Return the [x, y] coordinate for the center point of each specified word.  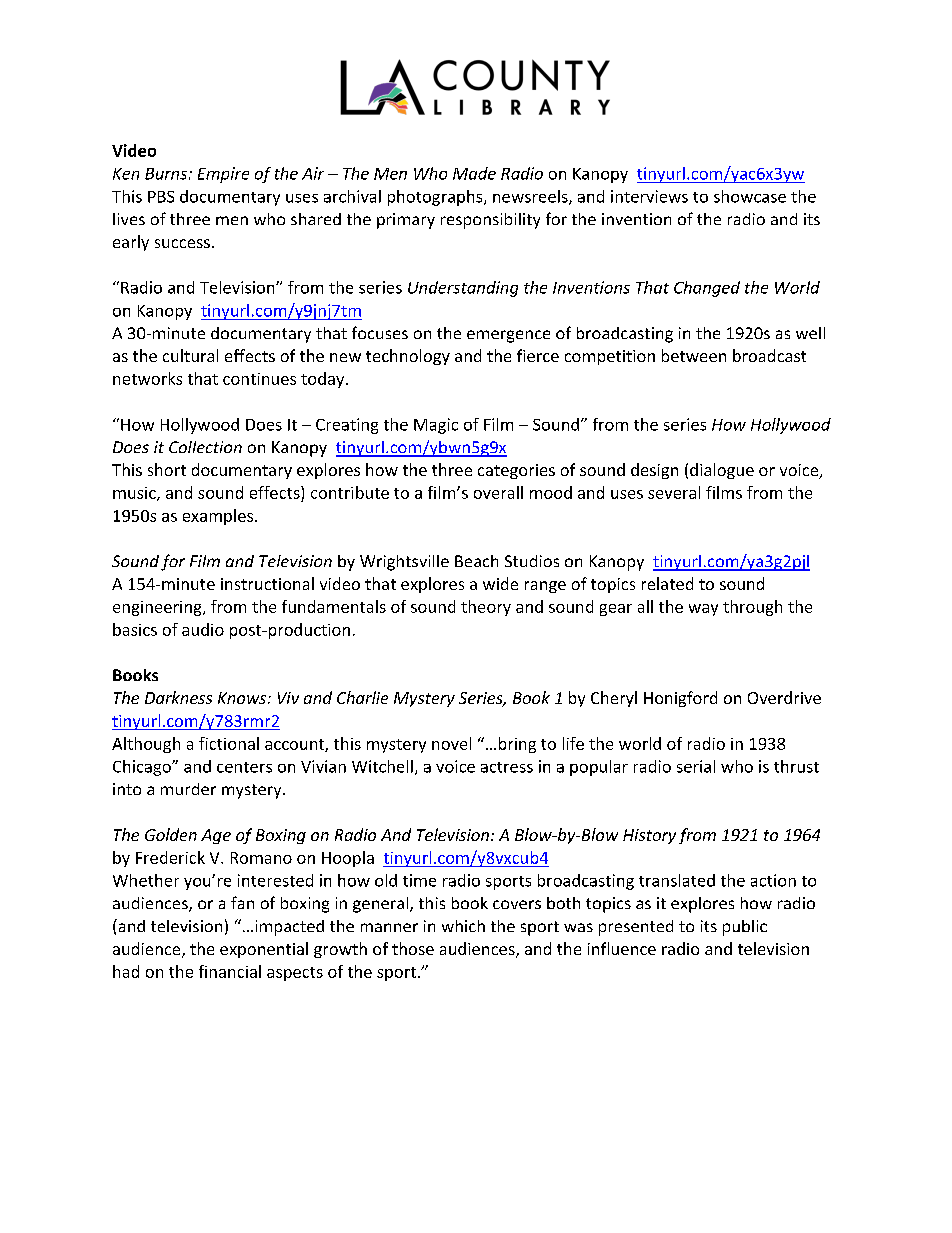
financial [230, 971]
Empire [223, 175]
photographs [436, 198]
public [745, 928]
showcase [750, 196]
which [463, 926]
